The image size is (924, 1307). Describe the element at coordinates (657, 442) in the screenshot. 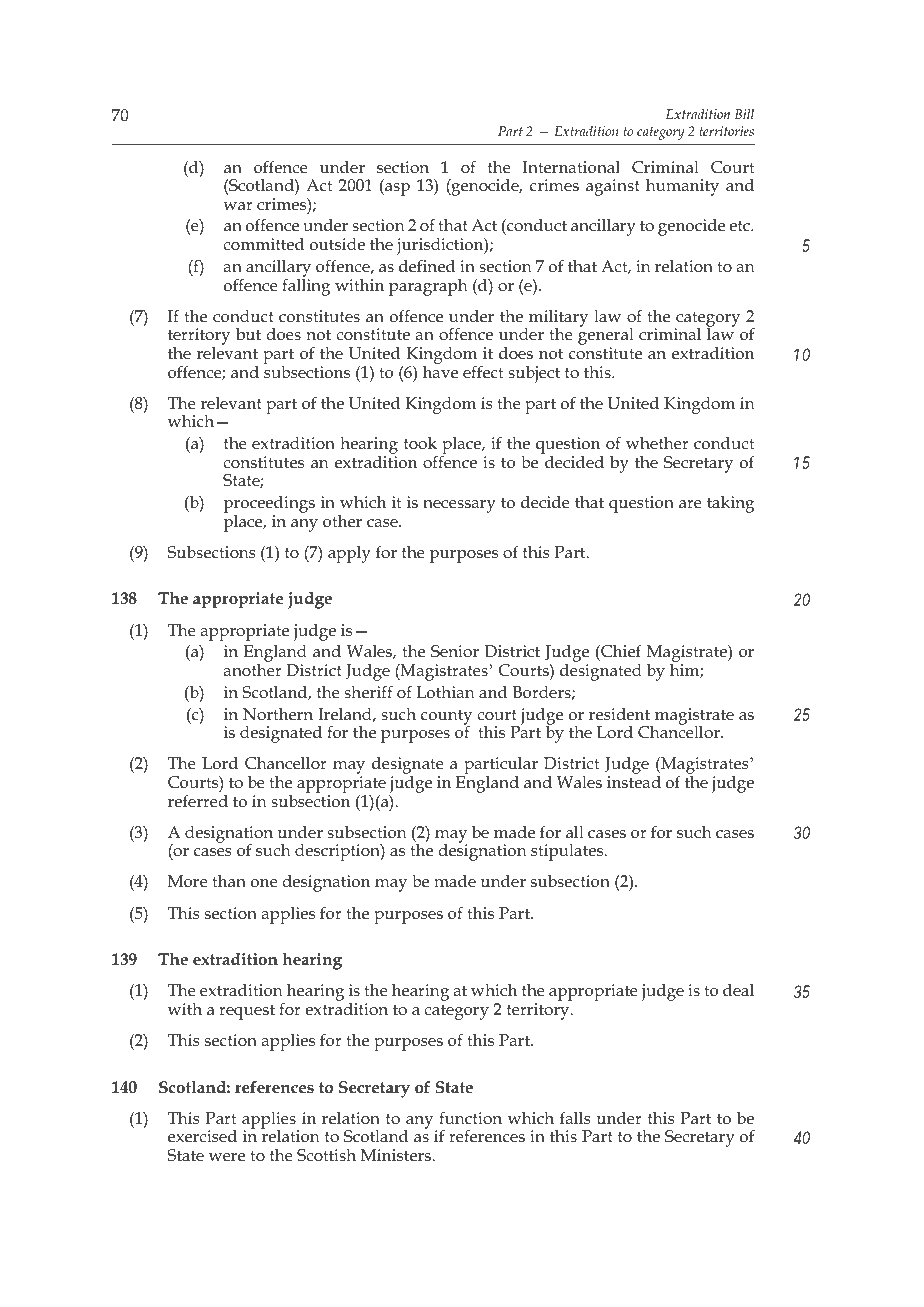

I see `whether` at that location.
